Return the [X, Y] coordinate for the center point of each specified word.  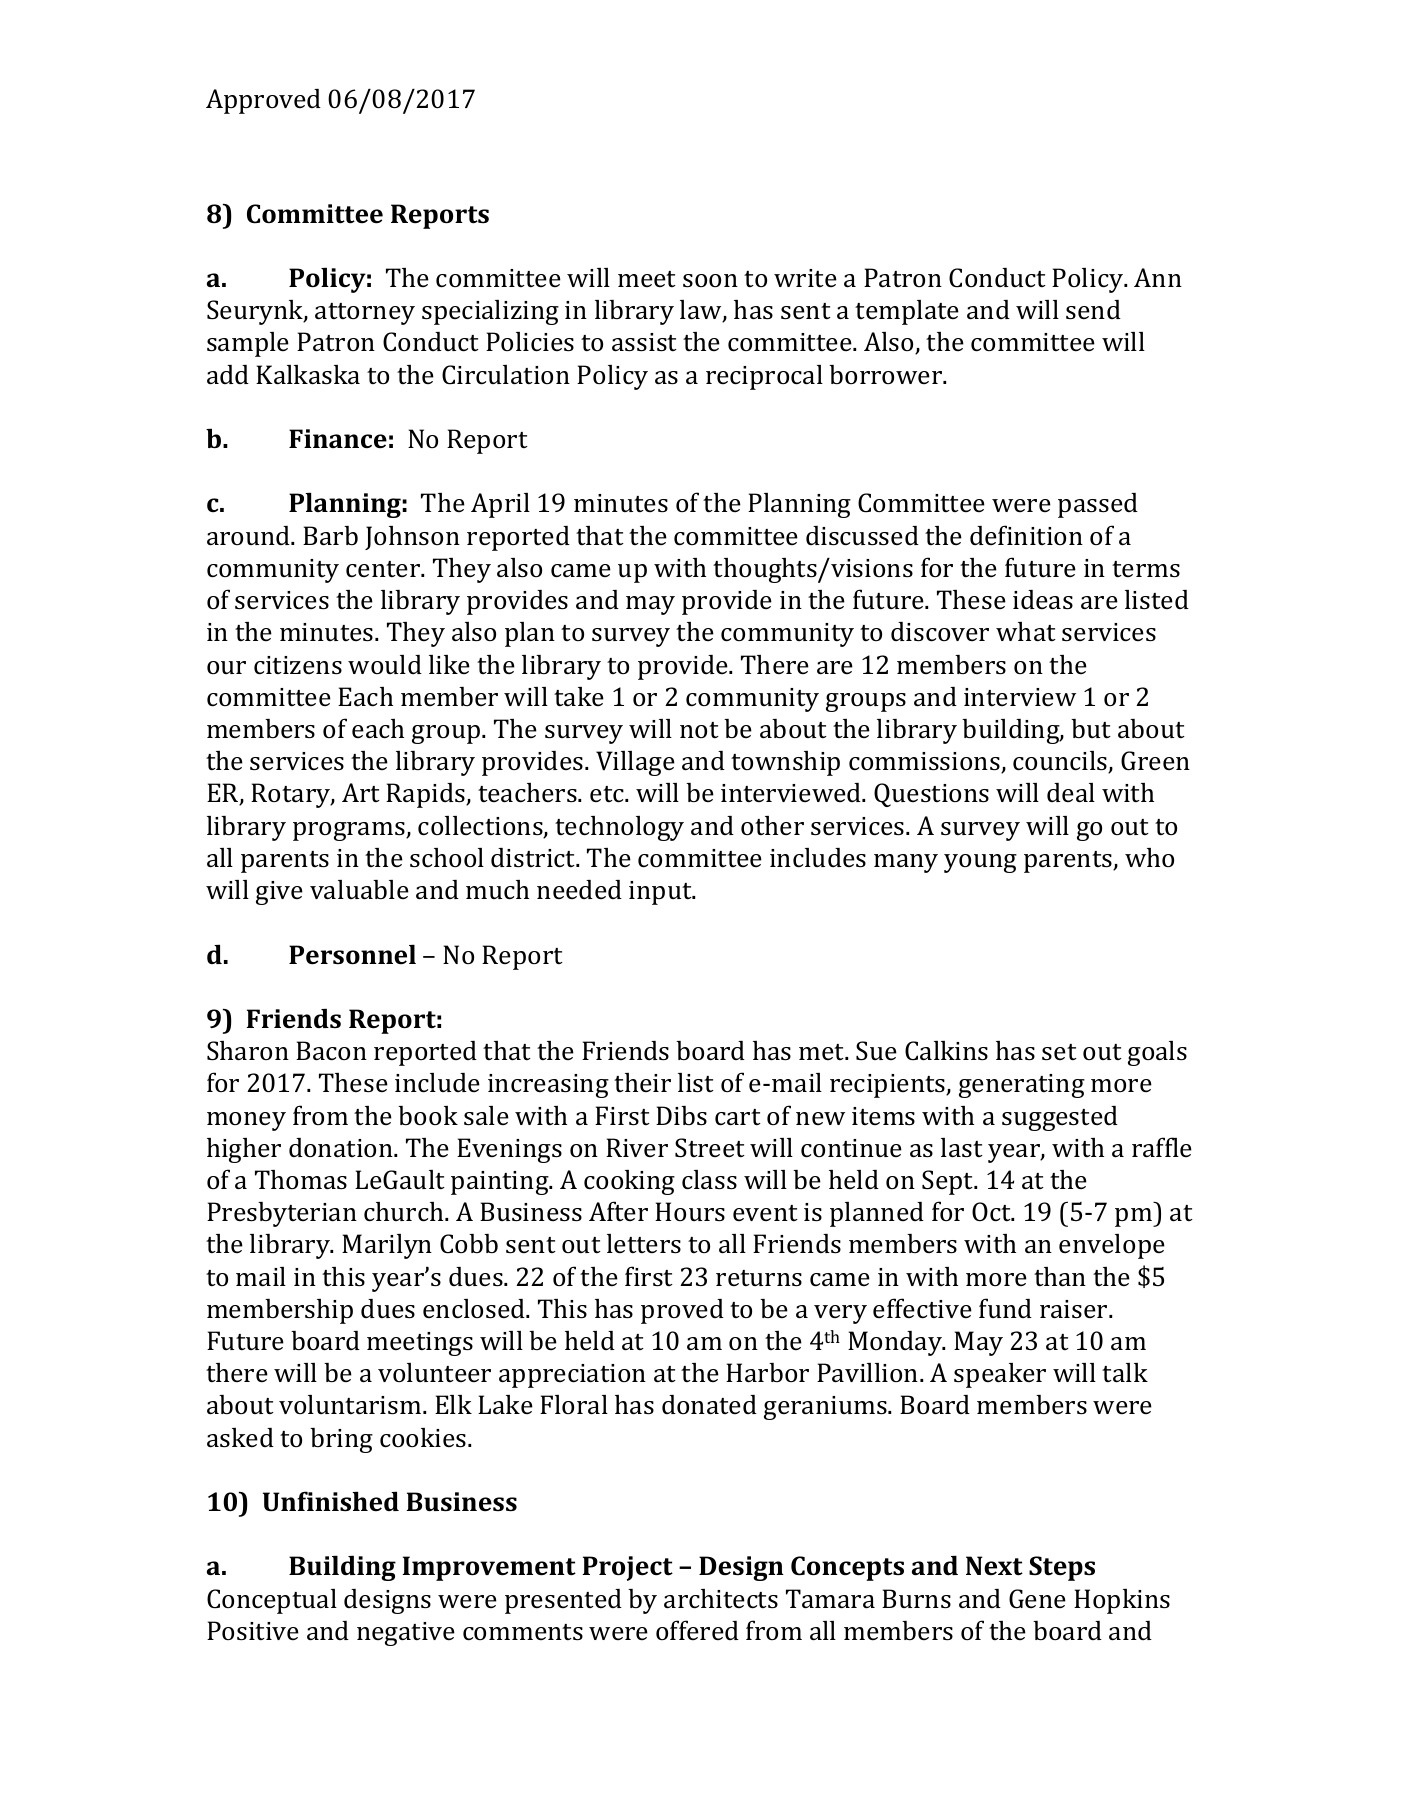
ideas [1043, 600]
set [1059, 1052]
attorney [365, 314]
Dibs [681, 1116]
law [702, 311]
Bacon [331, 1051]
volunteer [434, 1372]
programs [350, 831]
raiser [1075, 1309]
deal [1071, 793]
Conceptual [272, 1601]
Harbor [767, 1373]
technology [619, 828]
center [384, 569]
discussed [862, 536]
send [1093, 310]
